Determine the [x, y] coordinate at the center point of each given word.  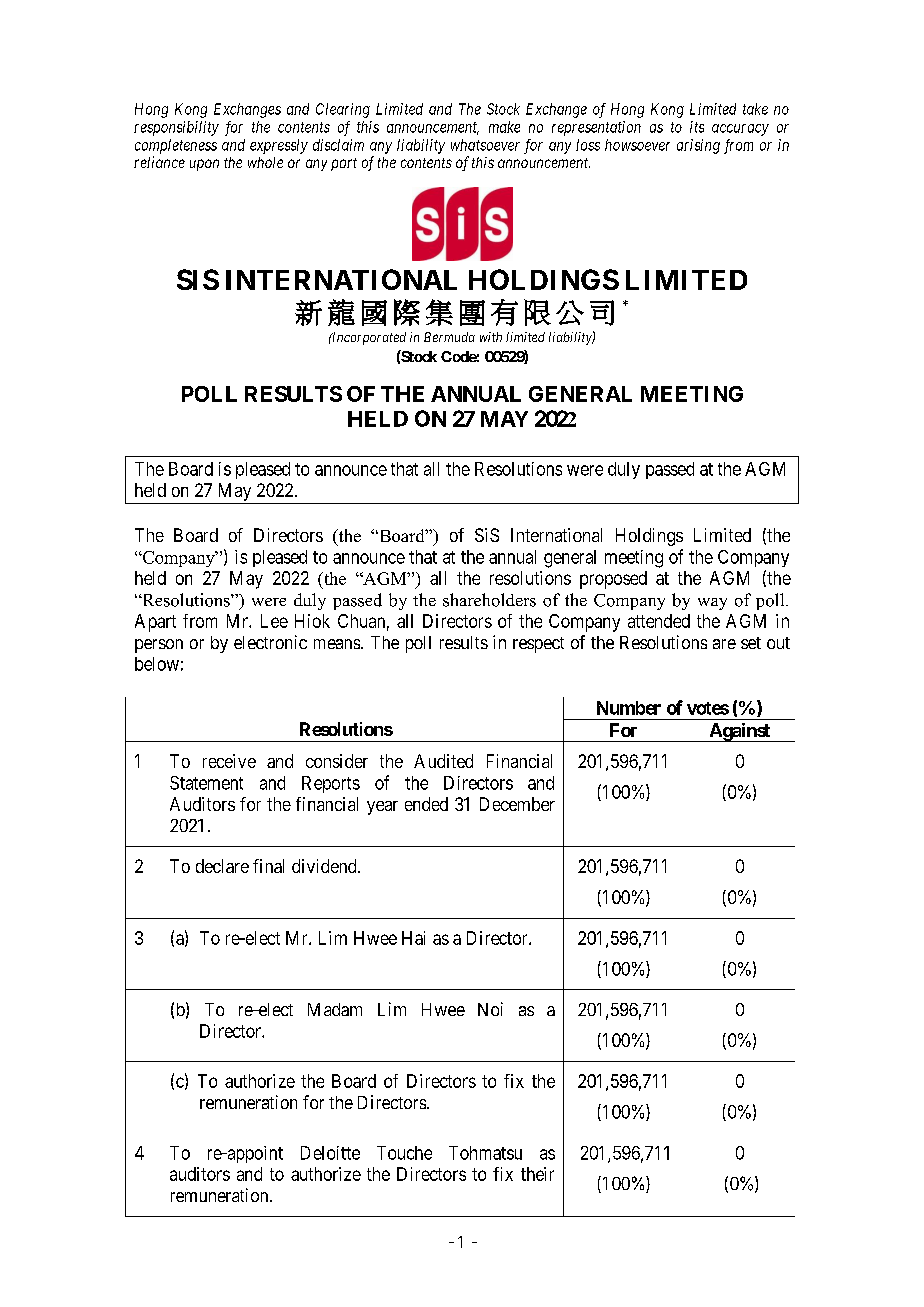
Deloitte [330, 1153]
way [712, 604]
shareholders [489, 600]
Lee [274, 621]
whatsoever [485, 145]
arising [698, 146]
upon [204, 165]
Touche [404, 1153]
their [537, 1174]
